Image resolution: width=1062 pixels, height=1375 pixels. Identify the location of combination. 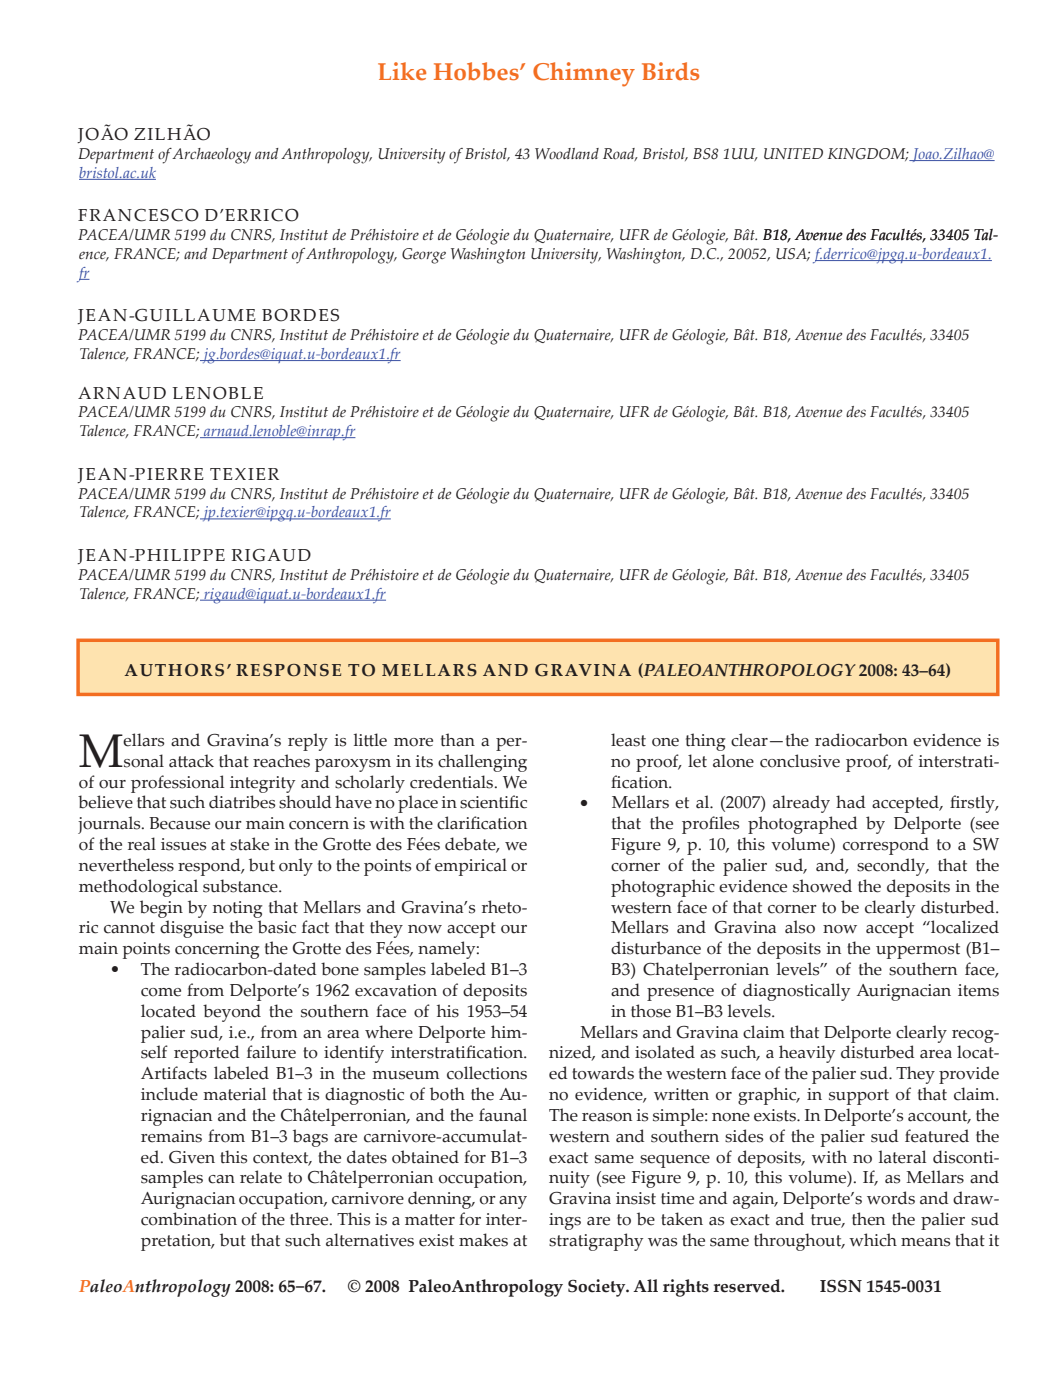
(189, 1219).
